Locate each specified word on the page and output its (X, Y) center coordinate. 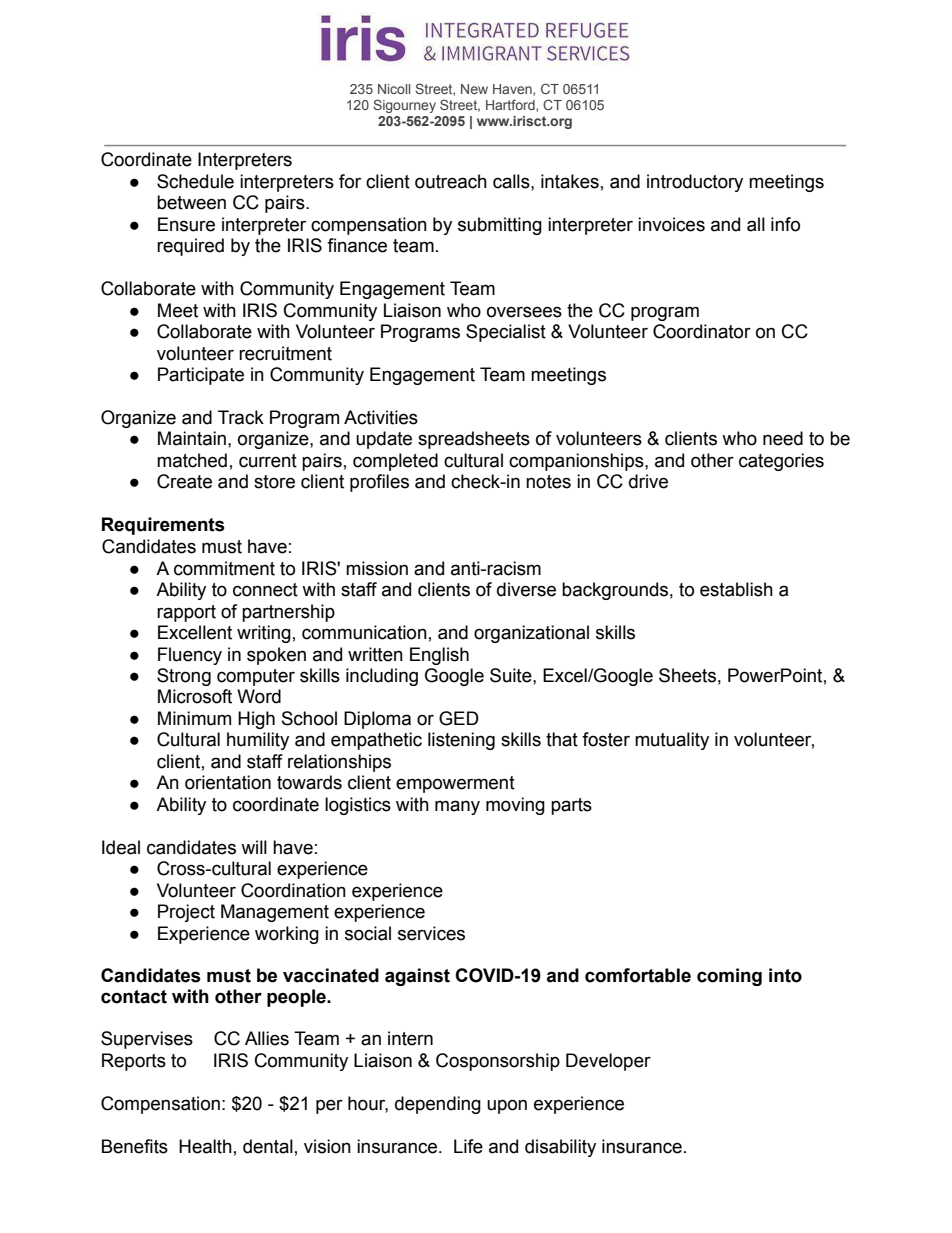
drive (648, 481)
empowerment (455, 784)
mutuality (672, 741)
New (474, 89)
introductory (695, 183)
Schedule (195, 181)
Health (205, 1146)
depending (438, 1105)
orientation (228, 782)
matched (192, 460)
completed (395, 462)
